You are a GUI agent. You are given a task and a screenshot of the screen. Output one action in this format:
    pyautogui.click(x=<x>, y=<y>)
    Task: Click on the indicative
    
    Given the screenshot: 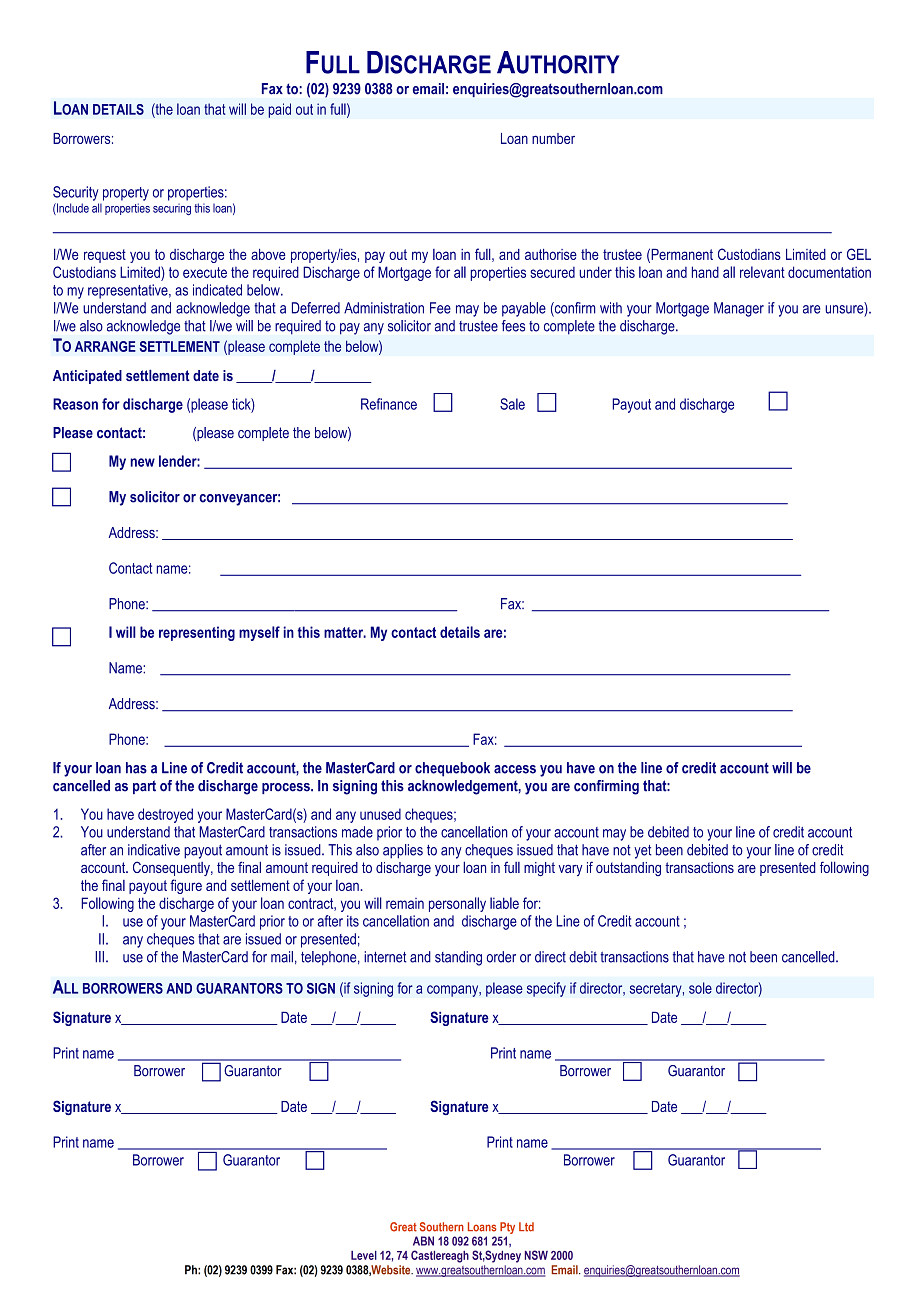 What is the action you would take?
    pyautogui.click(x=154, y=850)
